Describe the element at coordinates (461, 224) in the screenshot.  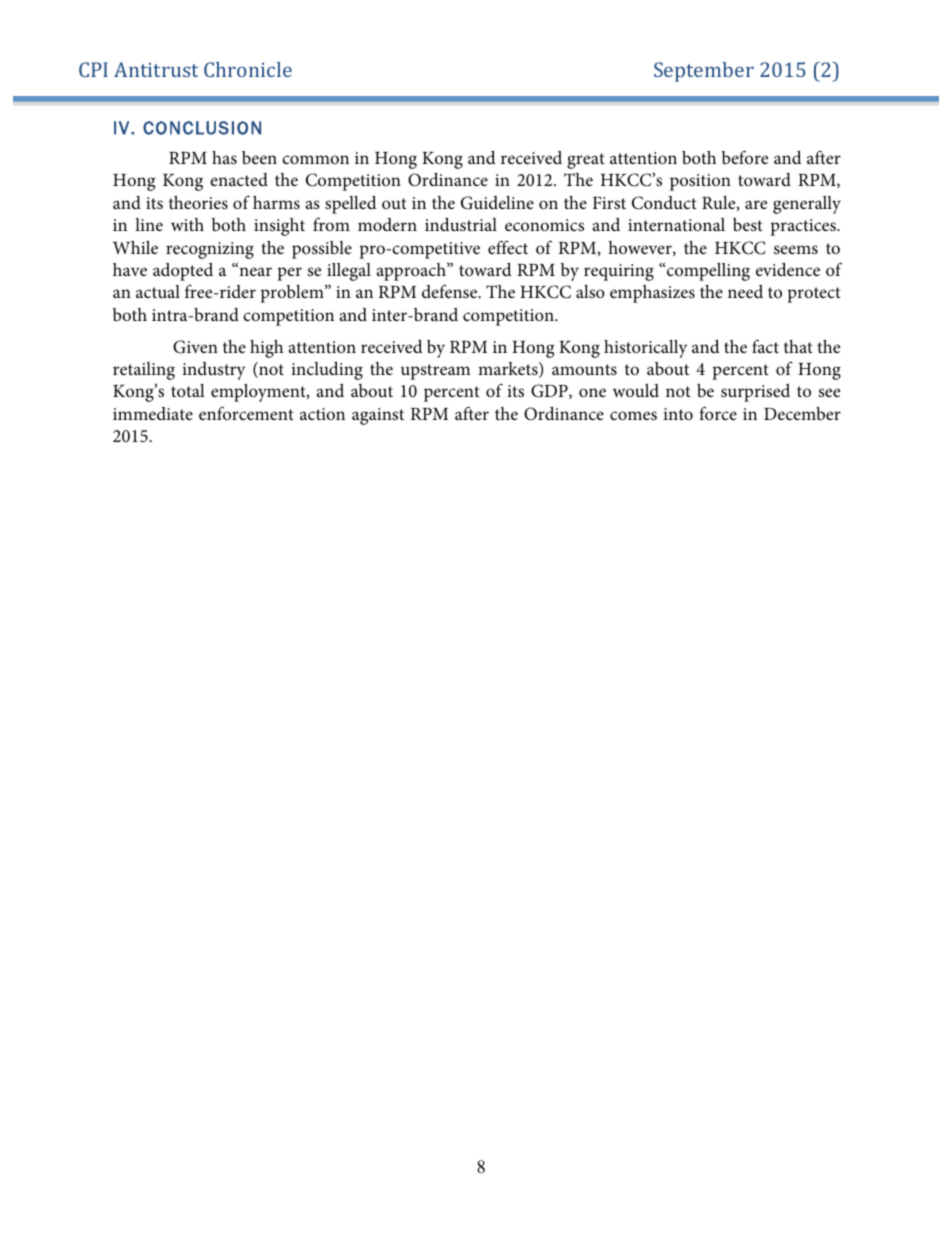
I see `industrial` at that location.
